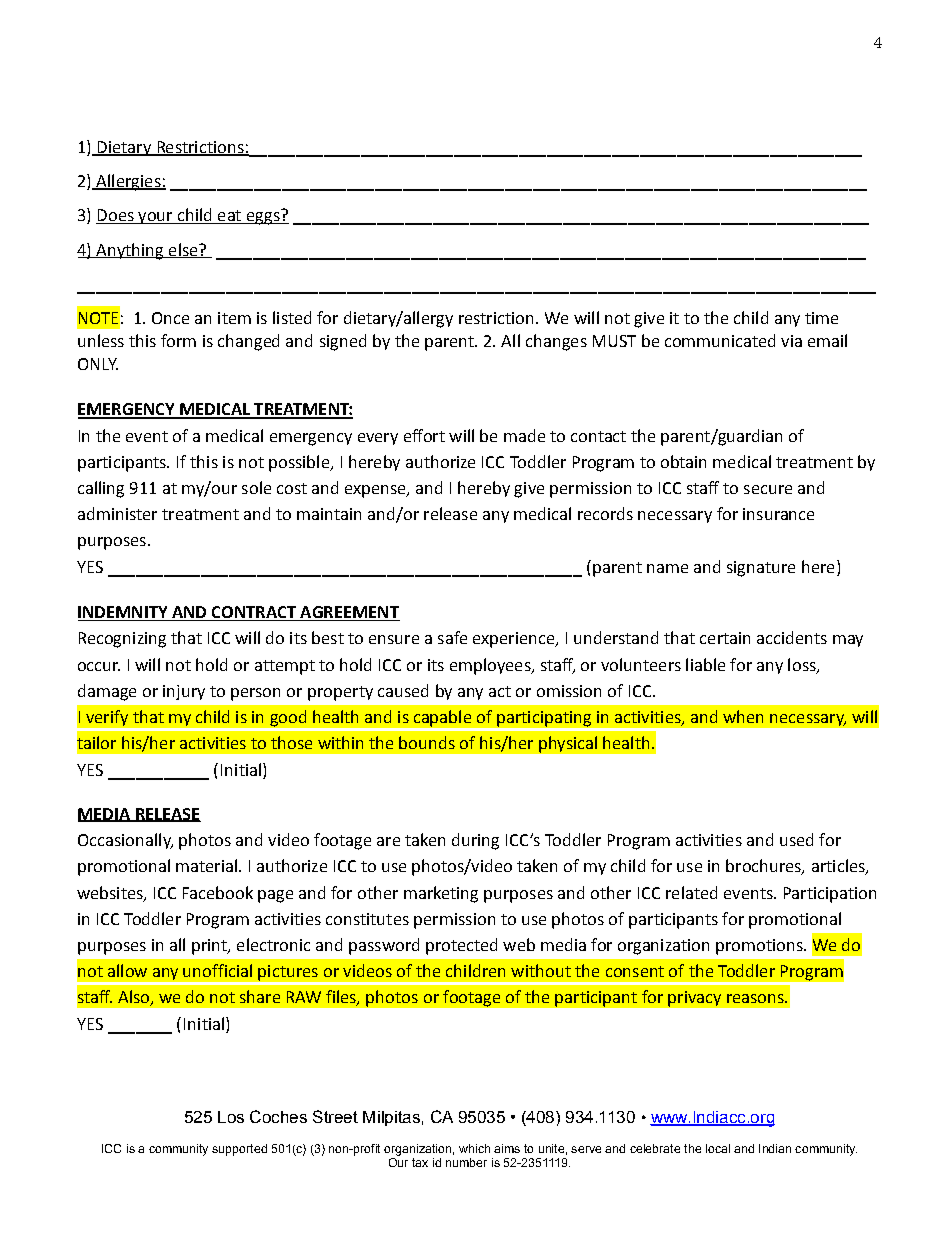 The width and height of the image is (952, 1233). What do you see at coordinates (475, 841) in the image?
I see `during` at bounding box center [475, 841].
